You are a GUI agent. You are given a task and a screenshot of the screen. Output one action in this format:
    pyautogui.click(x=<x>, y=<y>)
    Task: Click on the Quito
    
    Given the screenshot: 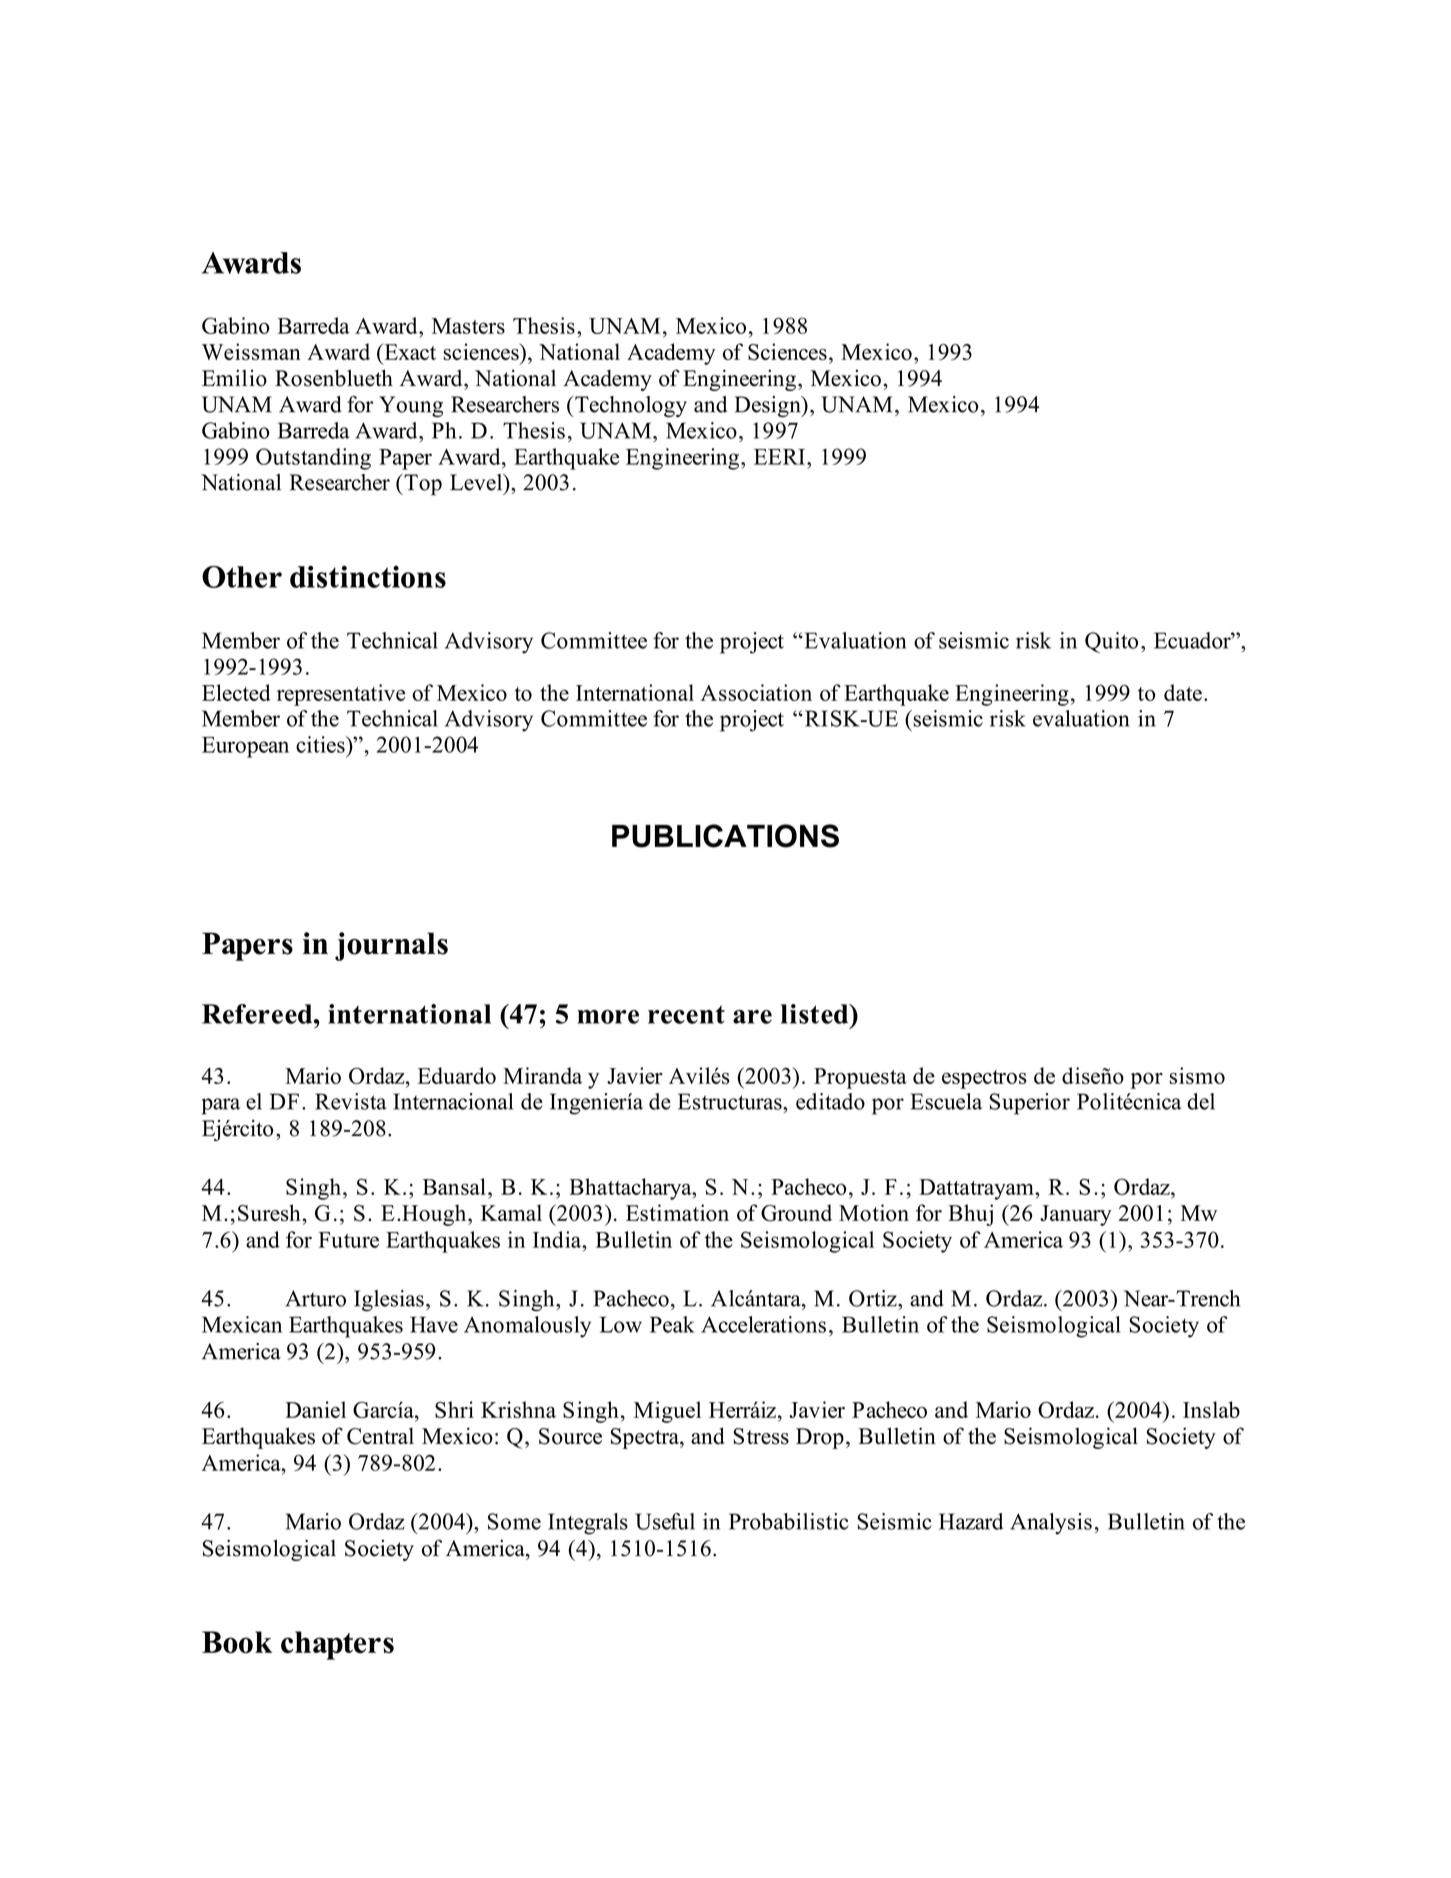 What is the action you would take?
    pyautogui.click(x=1111, y=642)
